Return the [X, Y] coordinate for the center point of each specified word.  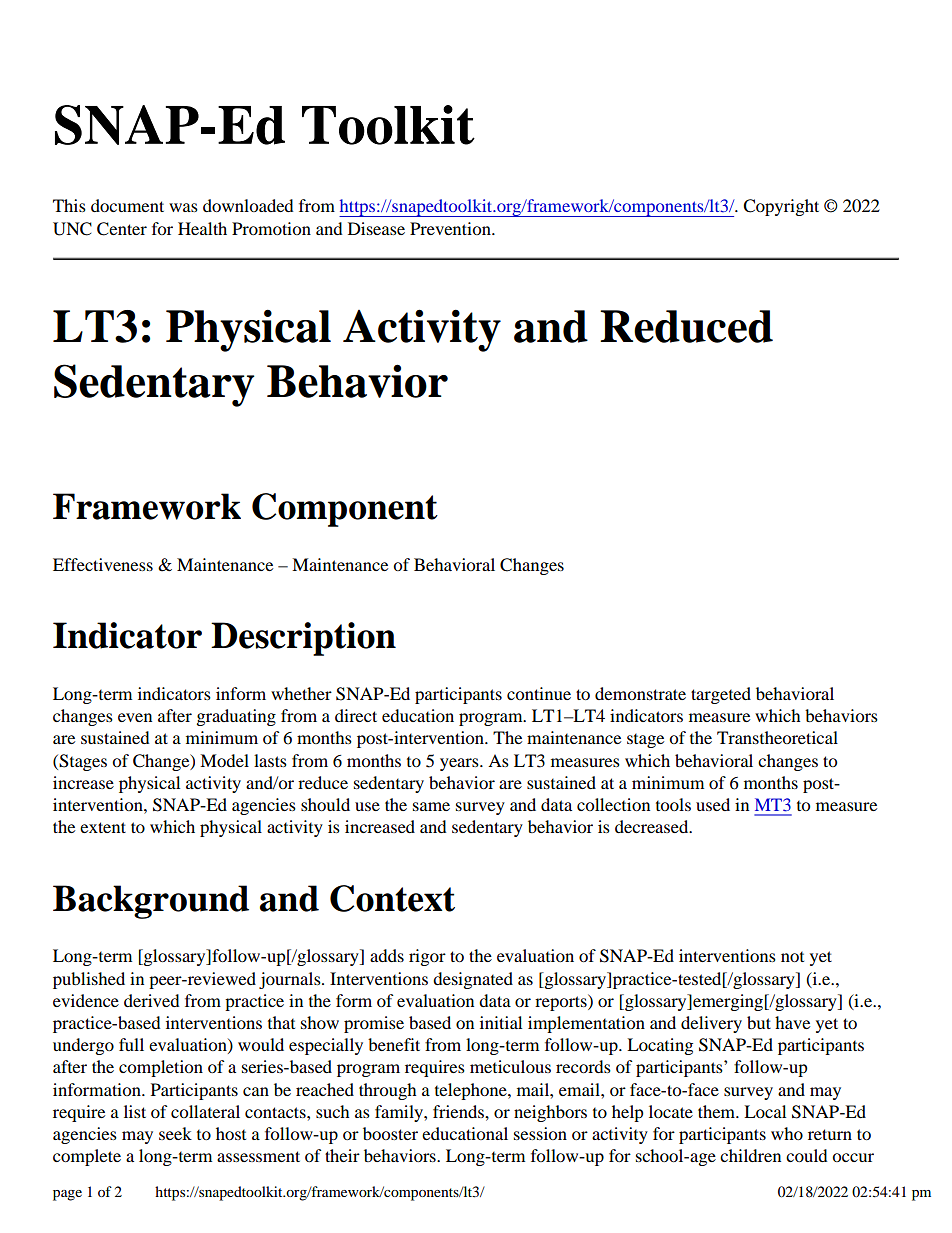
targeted [721, 695]
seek [175, 1133]
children [750, 1155]
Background [151, 902]
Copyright [781, 207]
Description [303, 639]
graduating [236, 717]
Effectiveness [103, 564]
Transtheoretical [777, 737]
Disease [376, 228]
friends [459, 1111]
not [792, 957]
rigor [427, 957]
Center [122, 229]
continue [539, 693]
